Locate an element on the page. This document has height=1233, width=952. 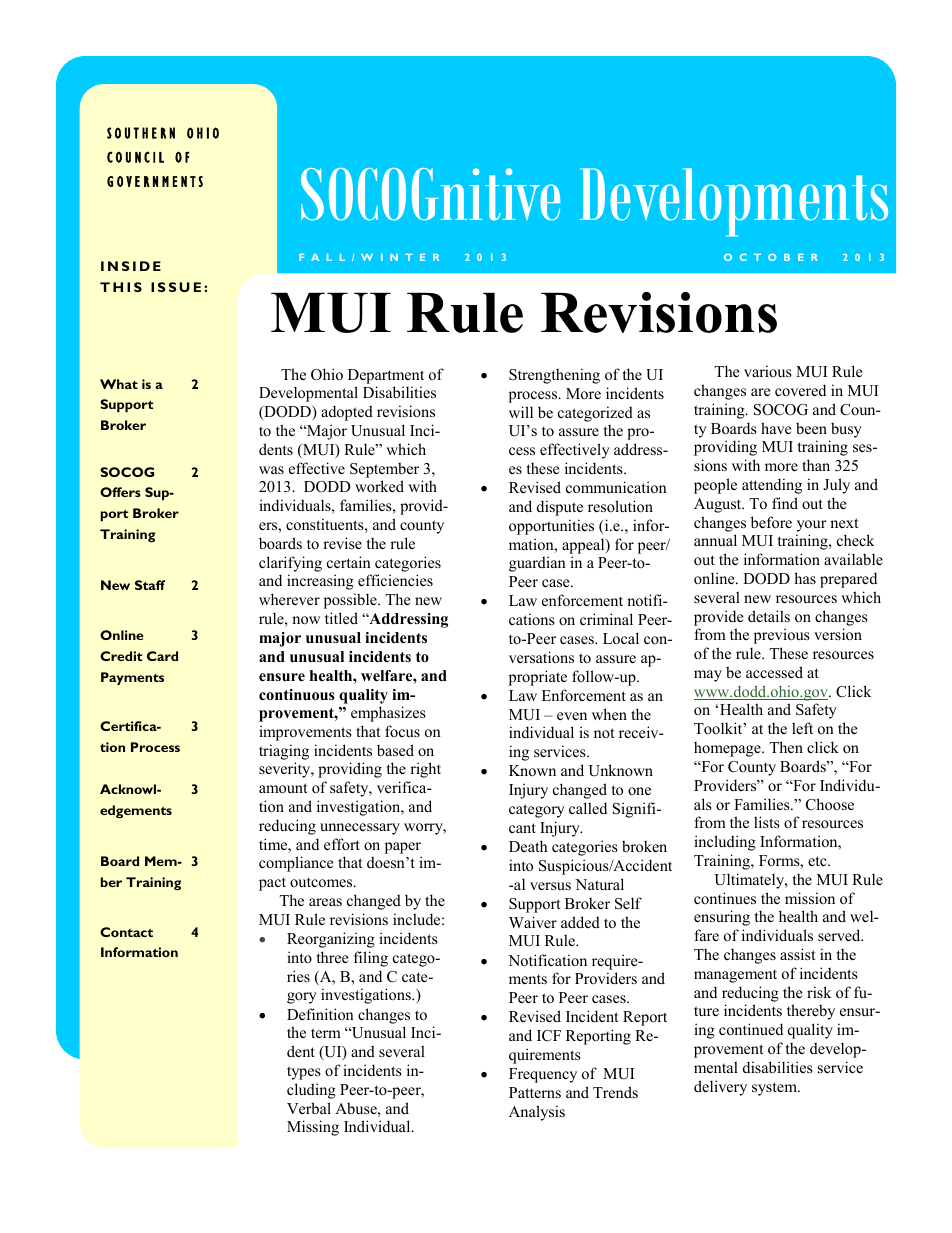
previous is located at coordinates (782, 636).
